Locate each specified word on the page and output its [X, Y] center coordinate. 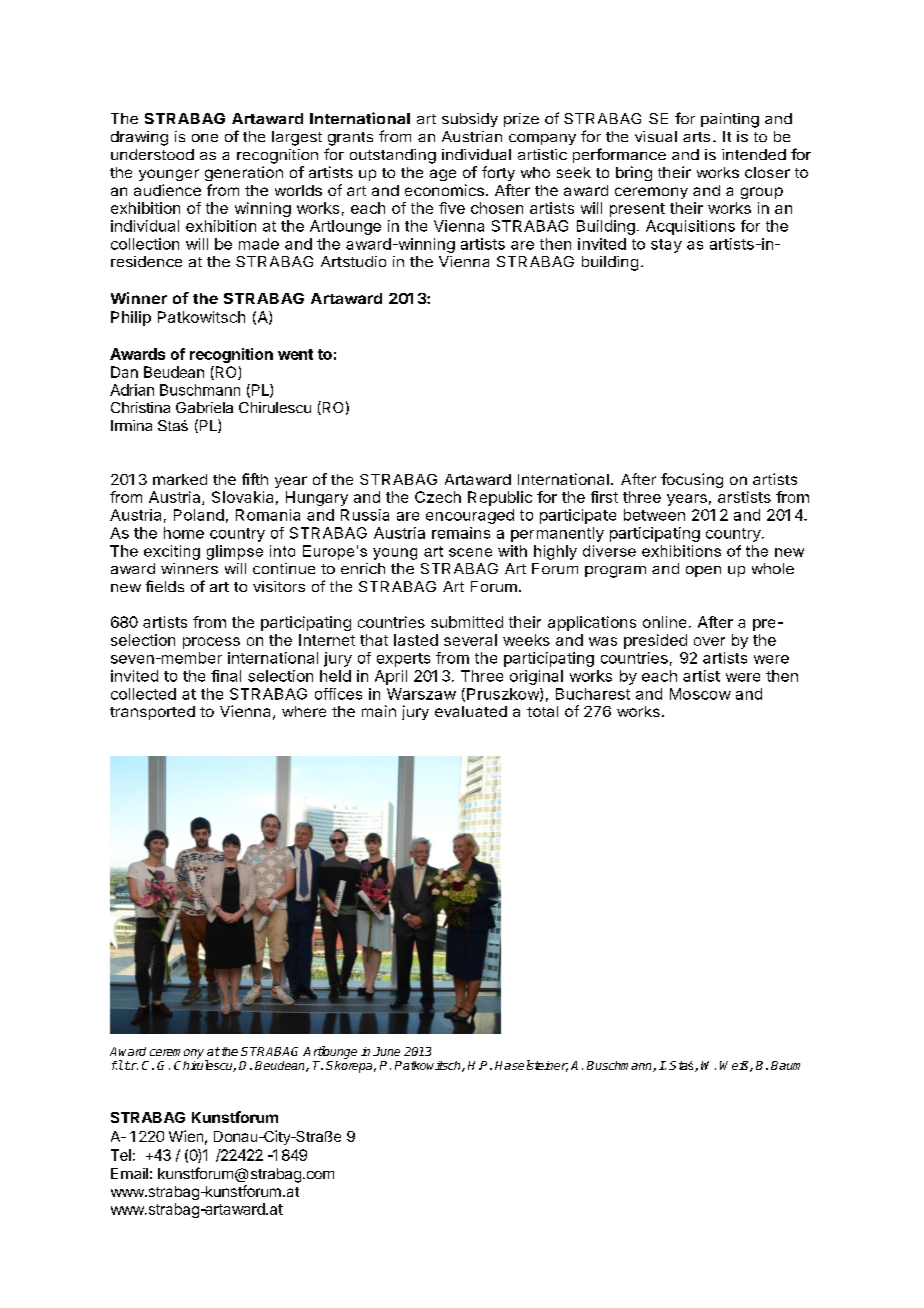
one [205, 138]
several [470, 640]
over [709, 641]
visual [656, 136]
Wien [186, 1136]
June [386, 1051]
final [226, 676]
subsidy [470, 120]
